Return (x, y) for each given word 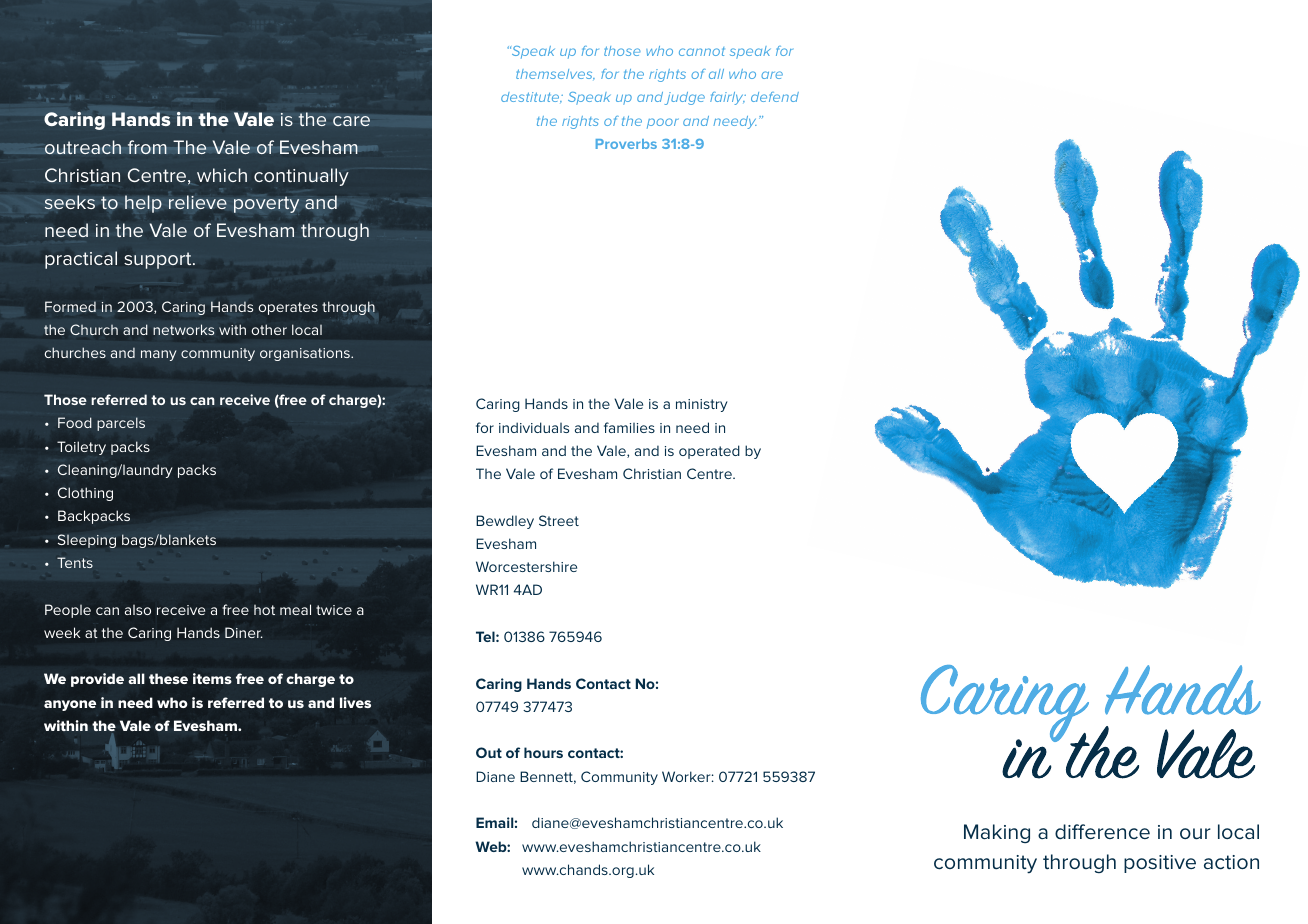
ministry (702, 405)
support (159, 260)
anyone (70, 705)
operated (709, 452)
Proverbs (626, 144)
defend (775, 97)
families (629, 427)
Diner (244, 632)
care (351, 121)
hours (543, 752)
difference (1102, 831)
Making (997, 833)
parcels (121, 424)
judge (684, 98)
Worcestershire (526, 566)
